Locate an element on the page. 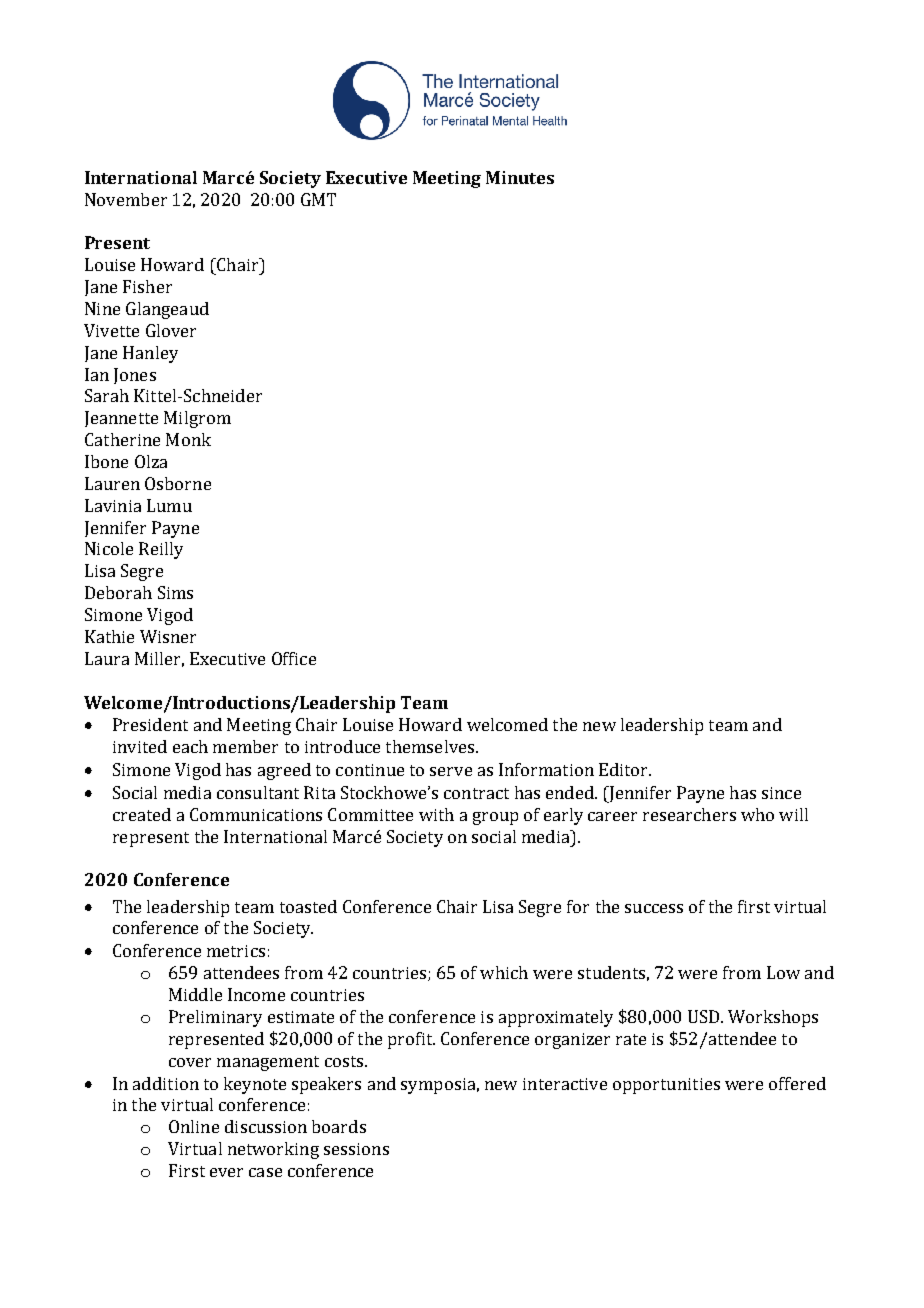  Minutes is located at coordinates (520, 177).
